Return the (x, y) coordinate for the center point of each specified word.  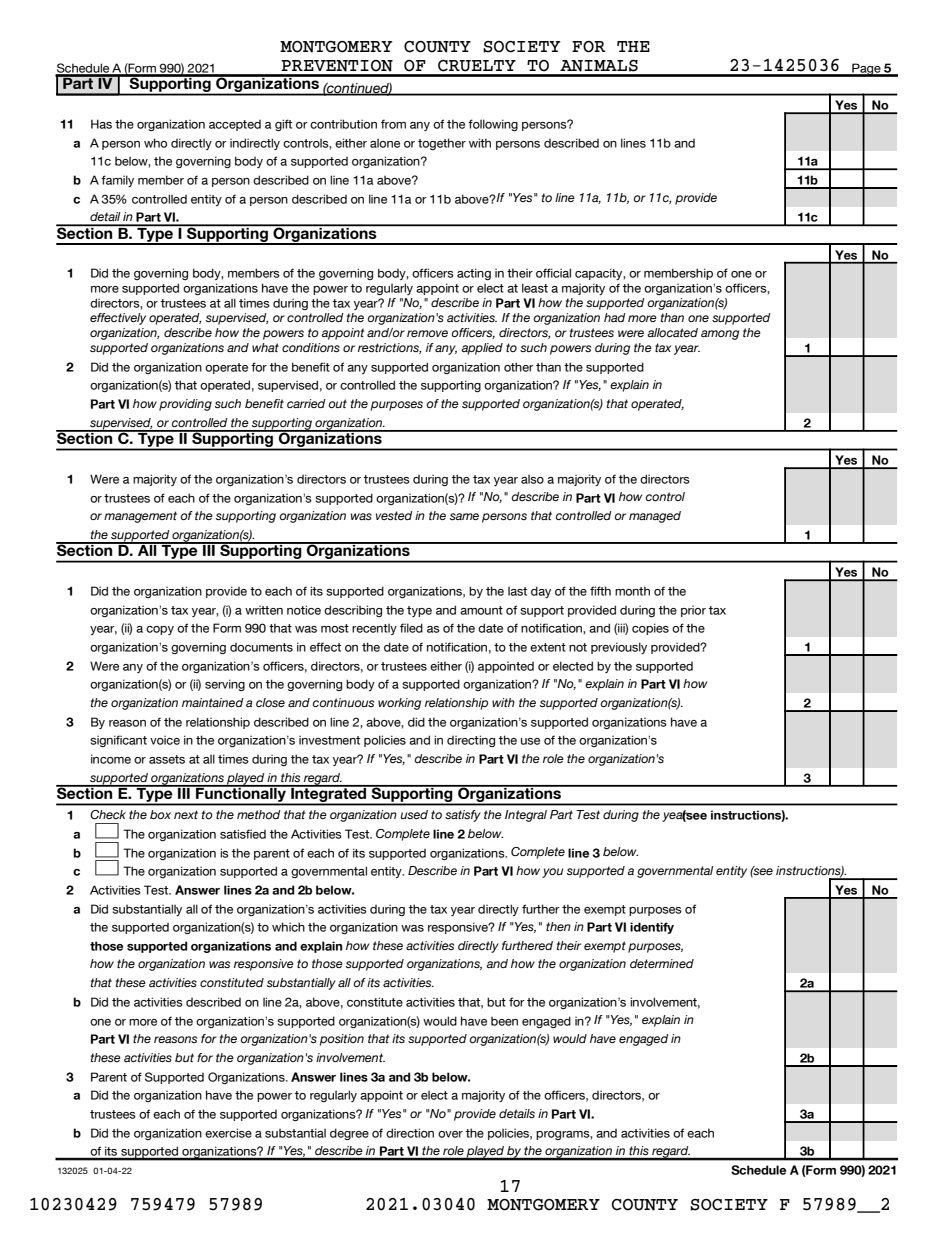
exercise (228, 1133)
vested (394, 516)
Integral (526, 816)
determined (662, 963)
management (140, 517)
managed (655, 517)
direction (410, 1133)
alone (385, 143)
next (186, 814)
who (155, 143)
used (414, 814)
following (493, 125)
